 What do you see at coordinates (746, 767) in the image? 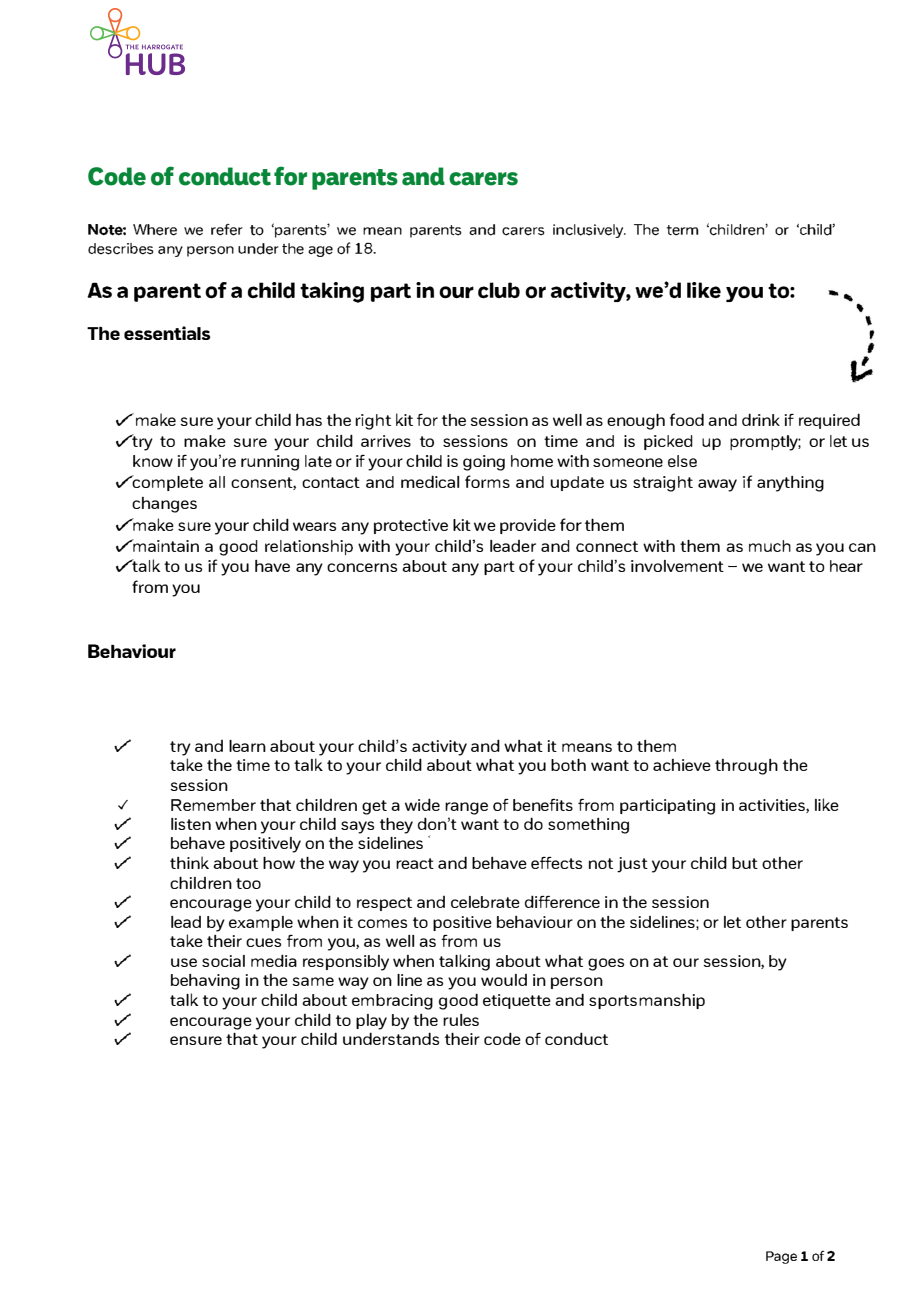
I see `through` at bounding box center [746, 767].
